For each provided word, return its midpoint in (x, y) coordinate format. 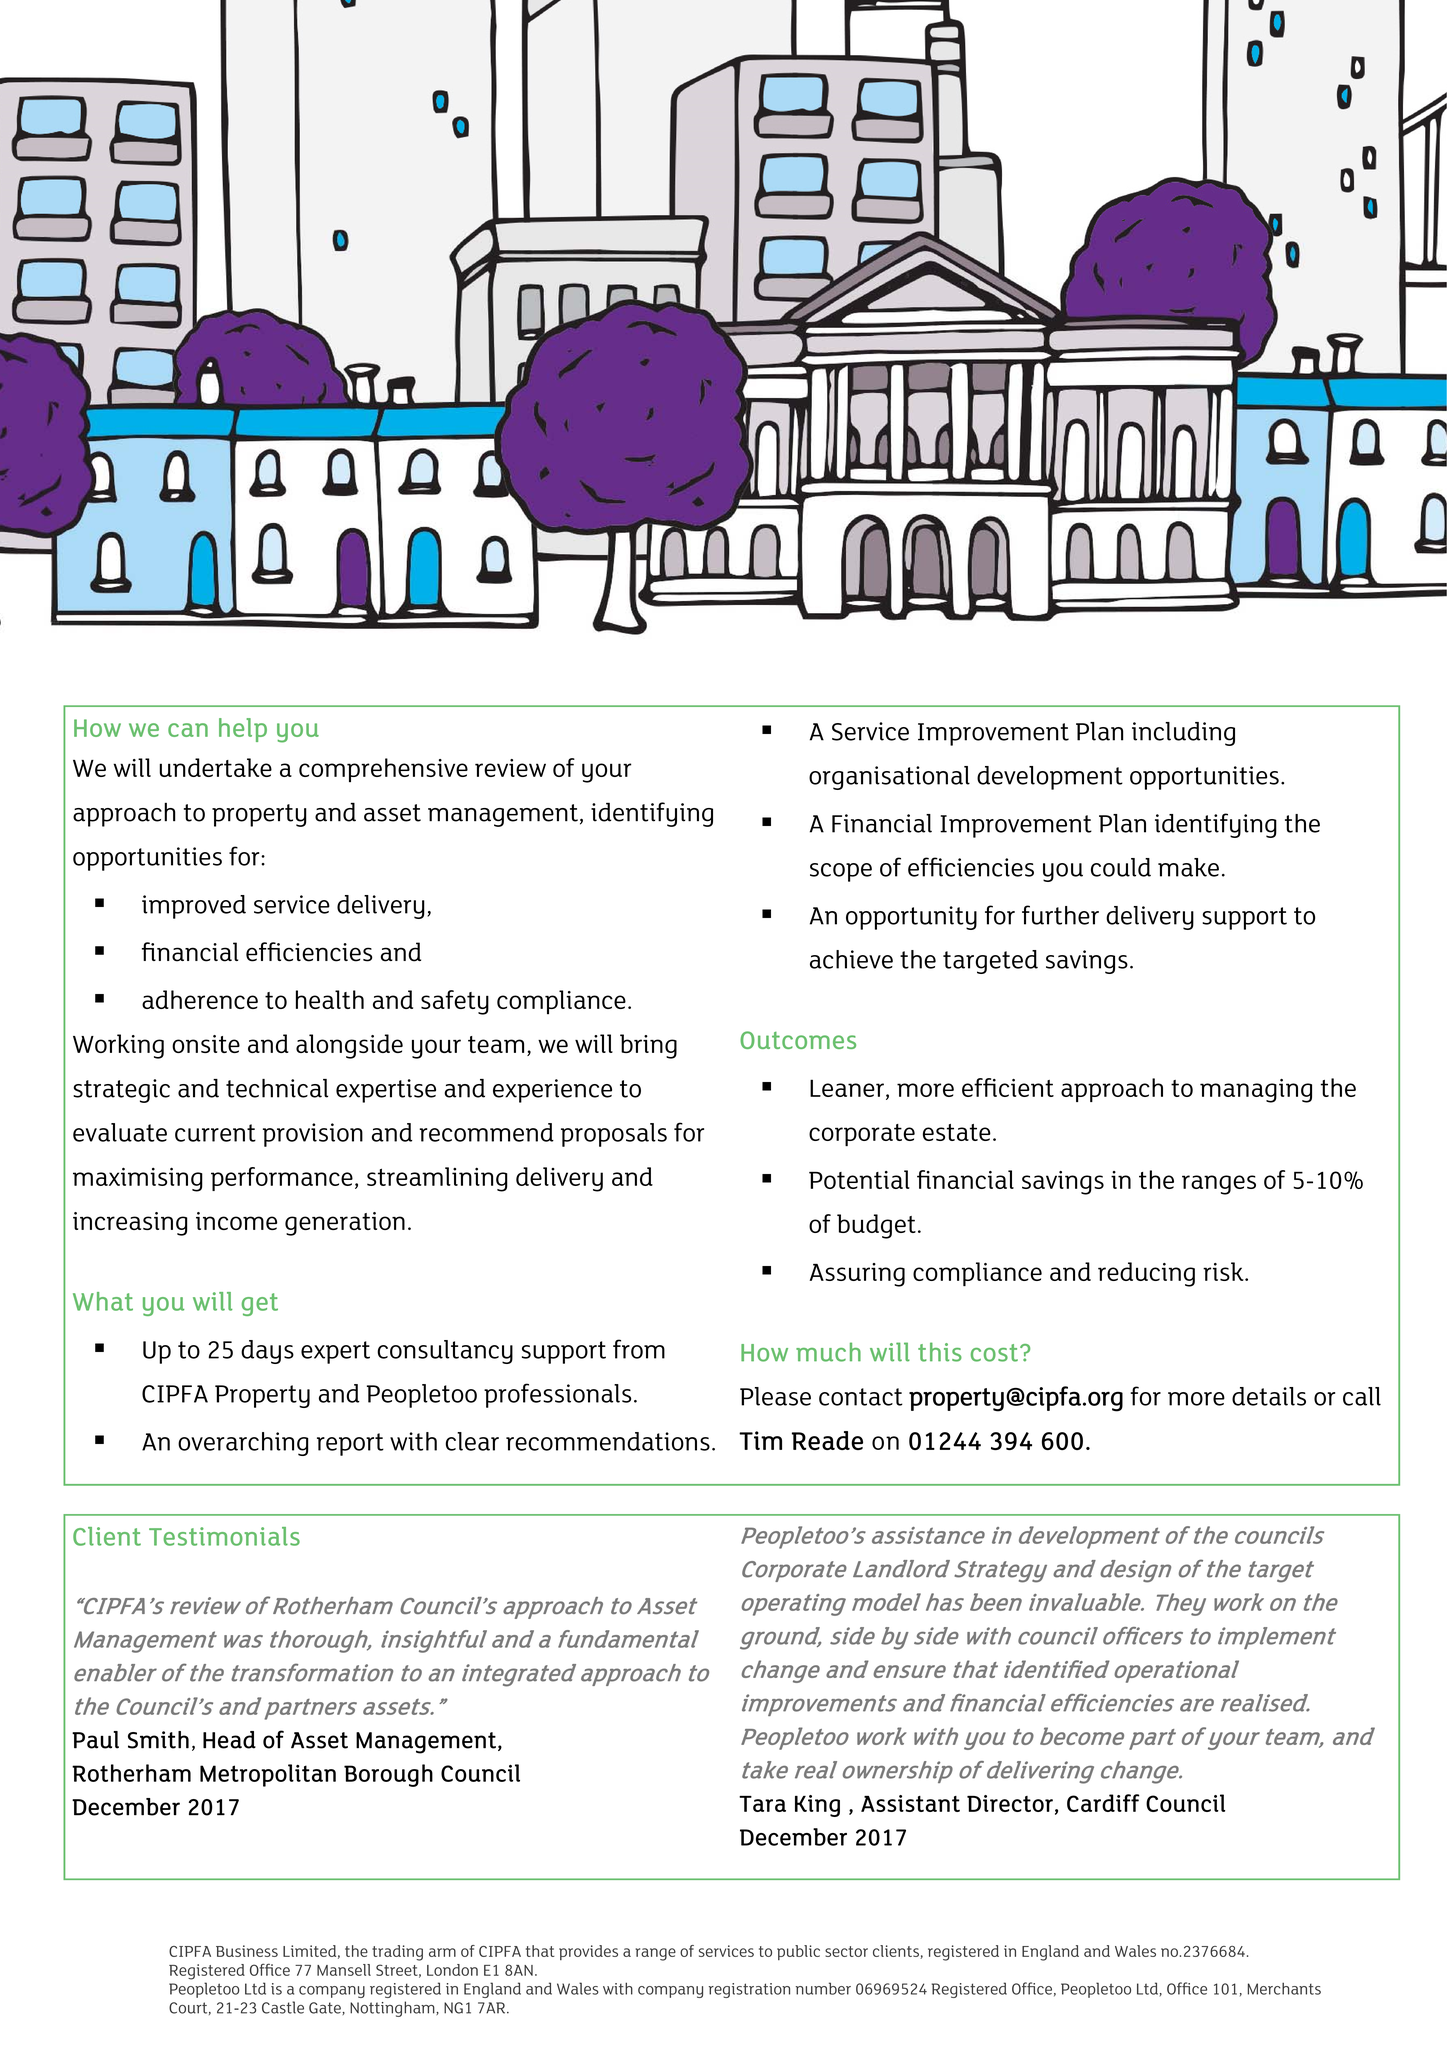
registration (749, 1990)
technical (277, 1088)
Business (247, 1951)
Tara (762, 1804)
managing (1256, 1091)
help (243, 730)
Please (775, 1396)
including (1183, 734)
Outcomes (798, 1040)
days (267, 1352)
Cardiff (1103, 1803)
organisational (889, 778)
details (1269, 1396)
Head (229, 1740)
